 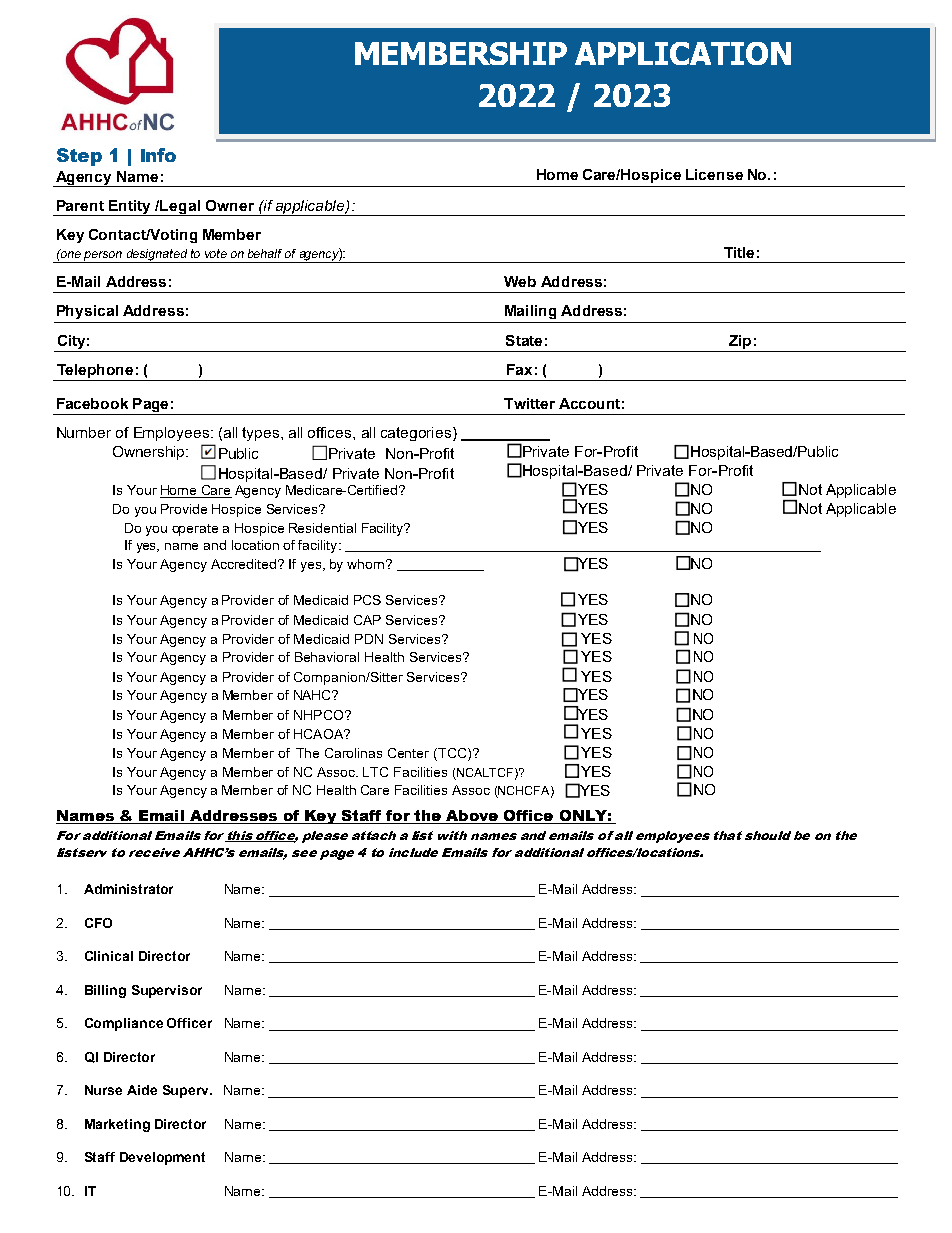 I want to click on Administrator, so click(x=128, y=889).
